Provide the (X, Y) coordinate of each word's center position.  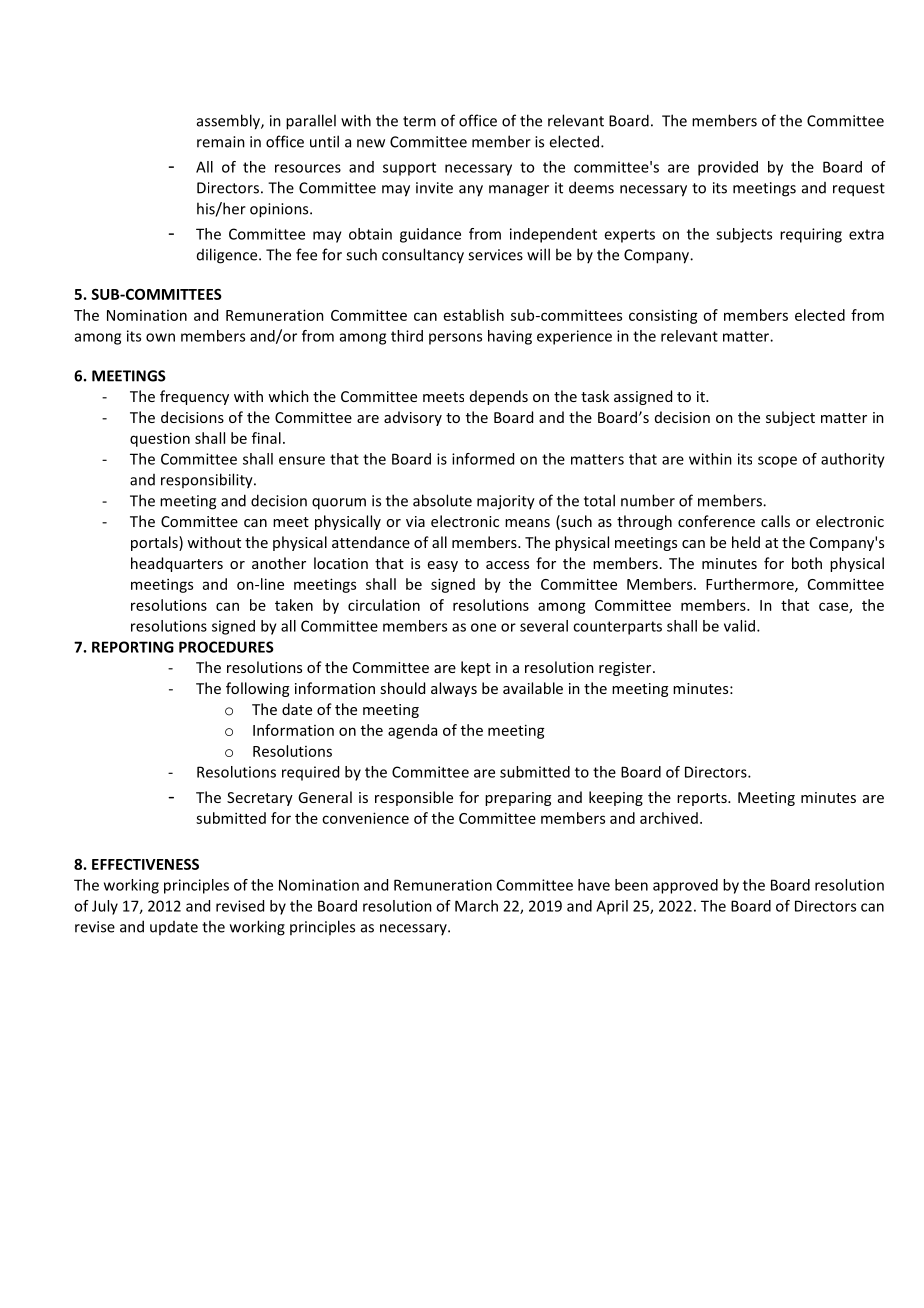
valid (739, 626)
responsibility (208, 481)
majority (506, 502)
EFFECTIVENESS (145, 864)
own (160, 337)
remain (221, 142)
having (510, 337)
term (419, 121)
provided (728, 168)
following (257, 689)
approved (685, 886)
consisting (663, 316)
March (476, 906)
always (454, 689)
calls (775, 521)
